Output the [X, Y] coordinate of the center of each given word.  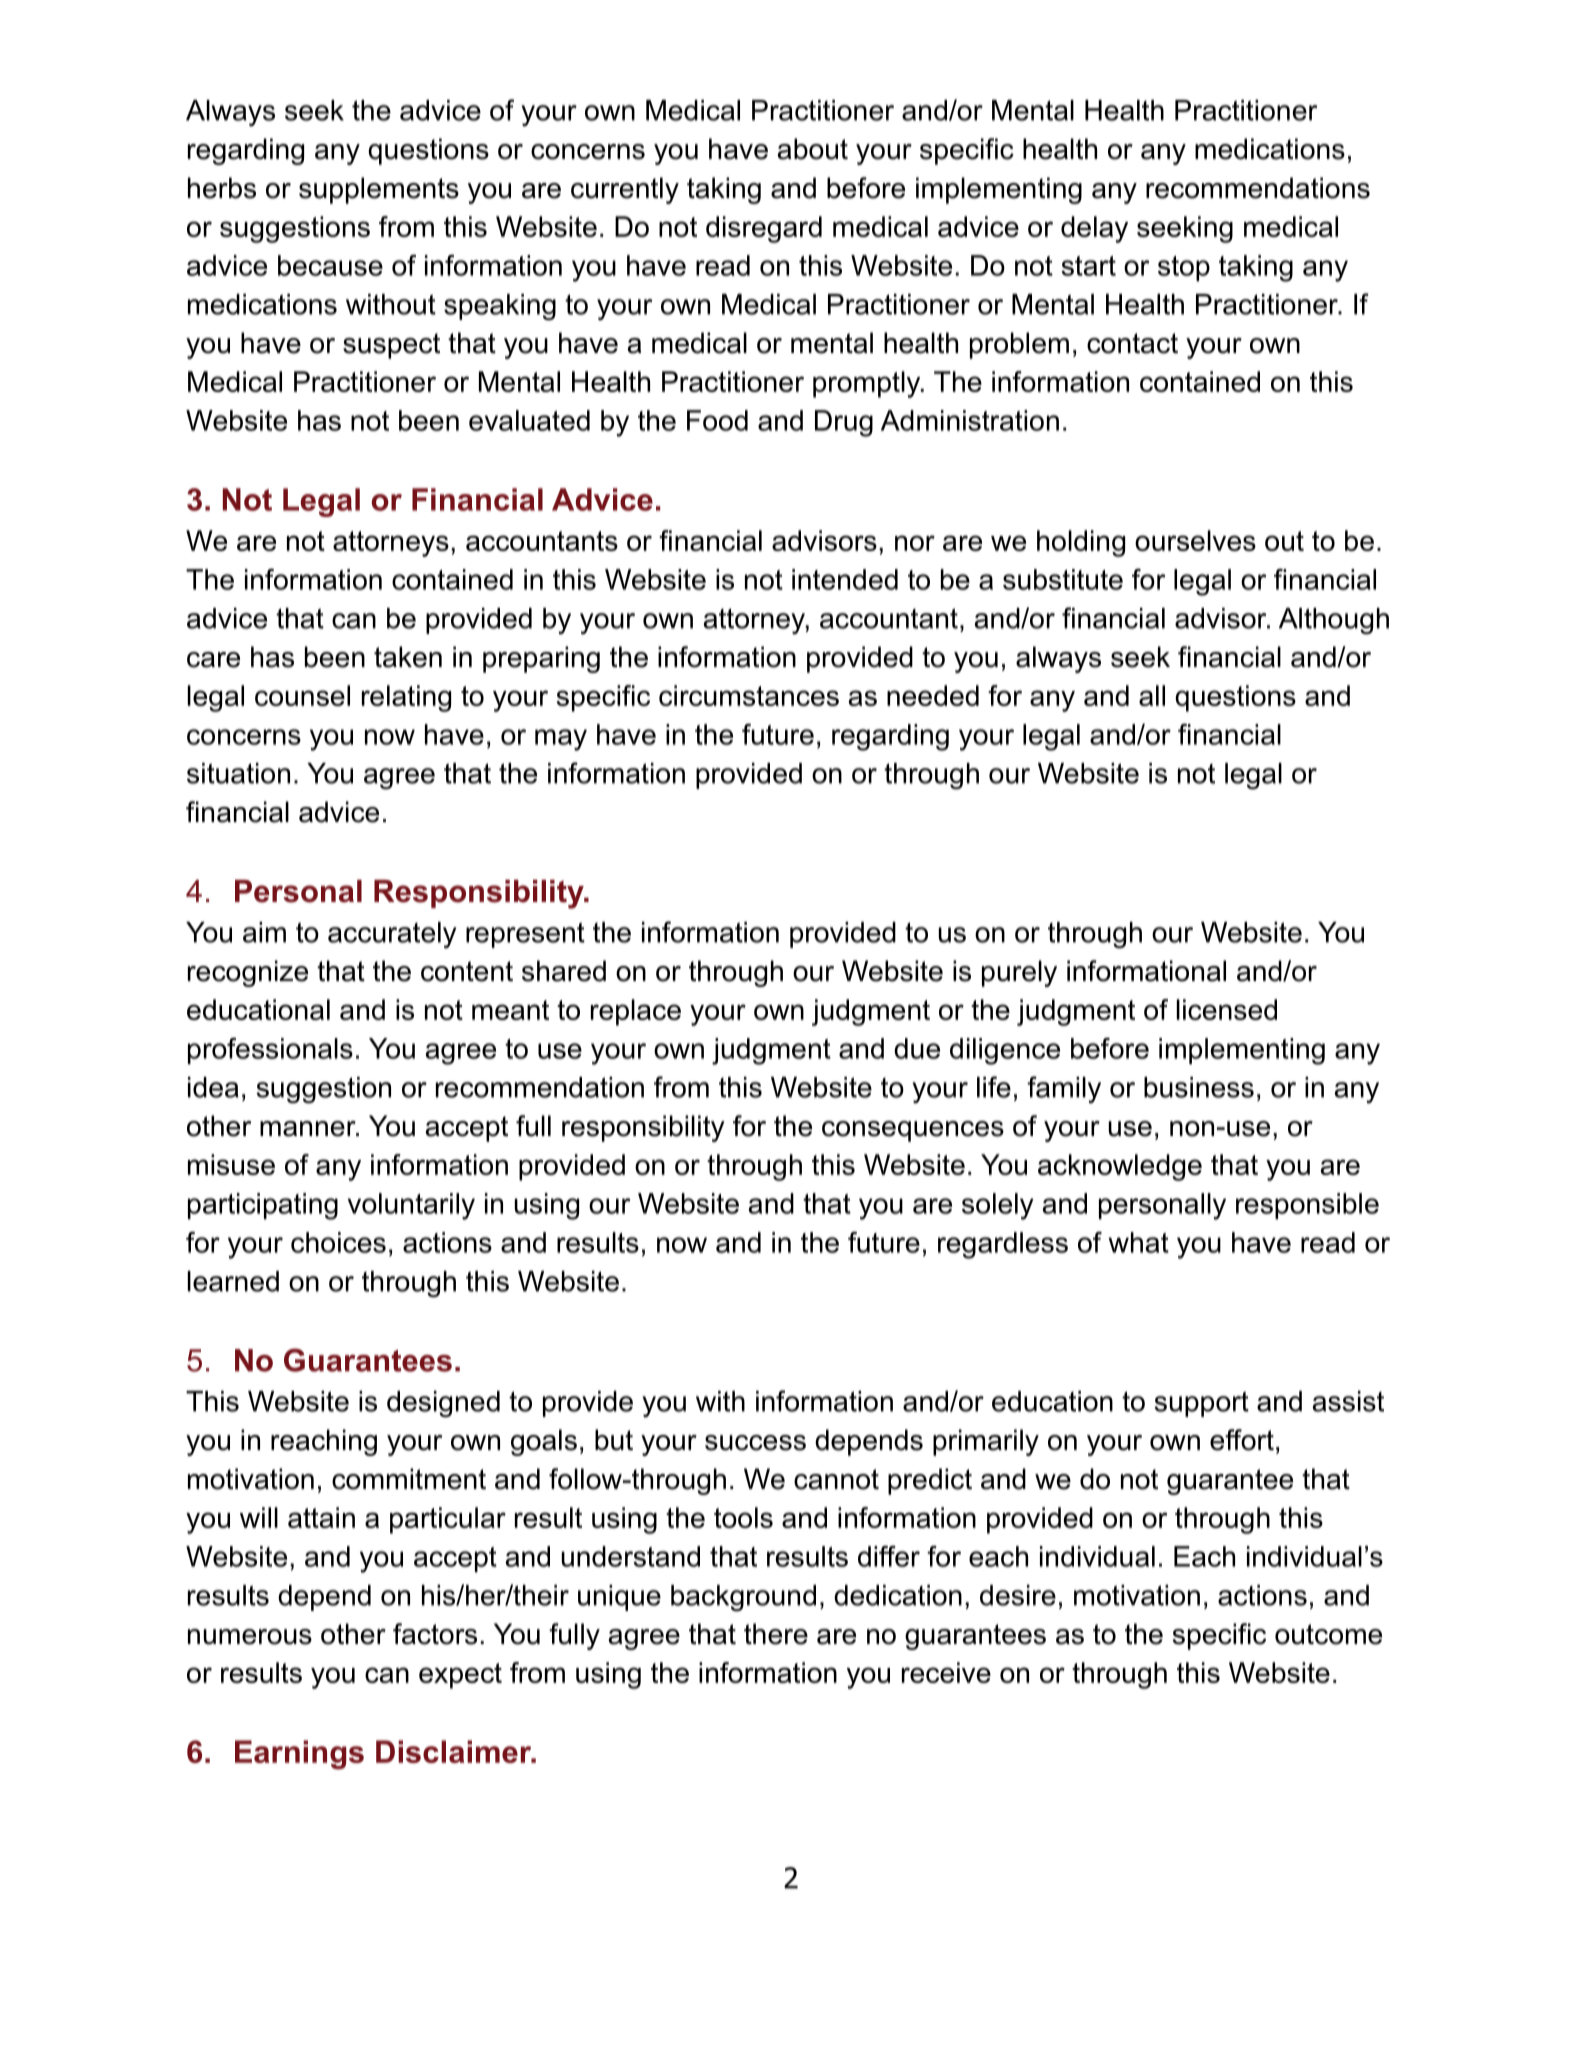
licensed [1227, 1009]
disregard [764, 229]
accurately [392, 935]
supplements [379, 190]
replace [636, 1012]
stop [1184, 268]
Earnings [299, 1755]
